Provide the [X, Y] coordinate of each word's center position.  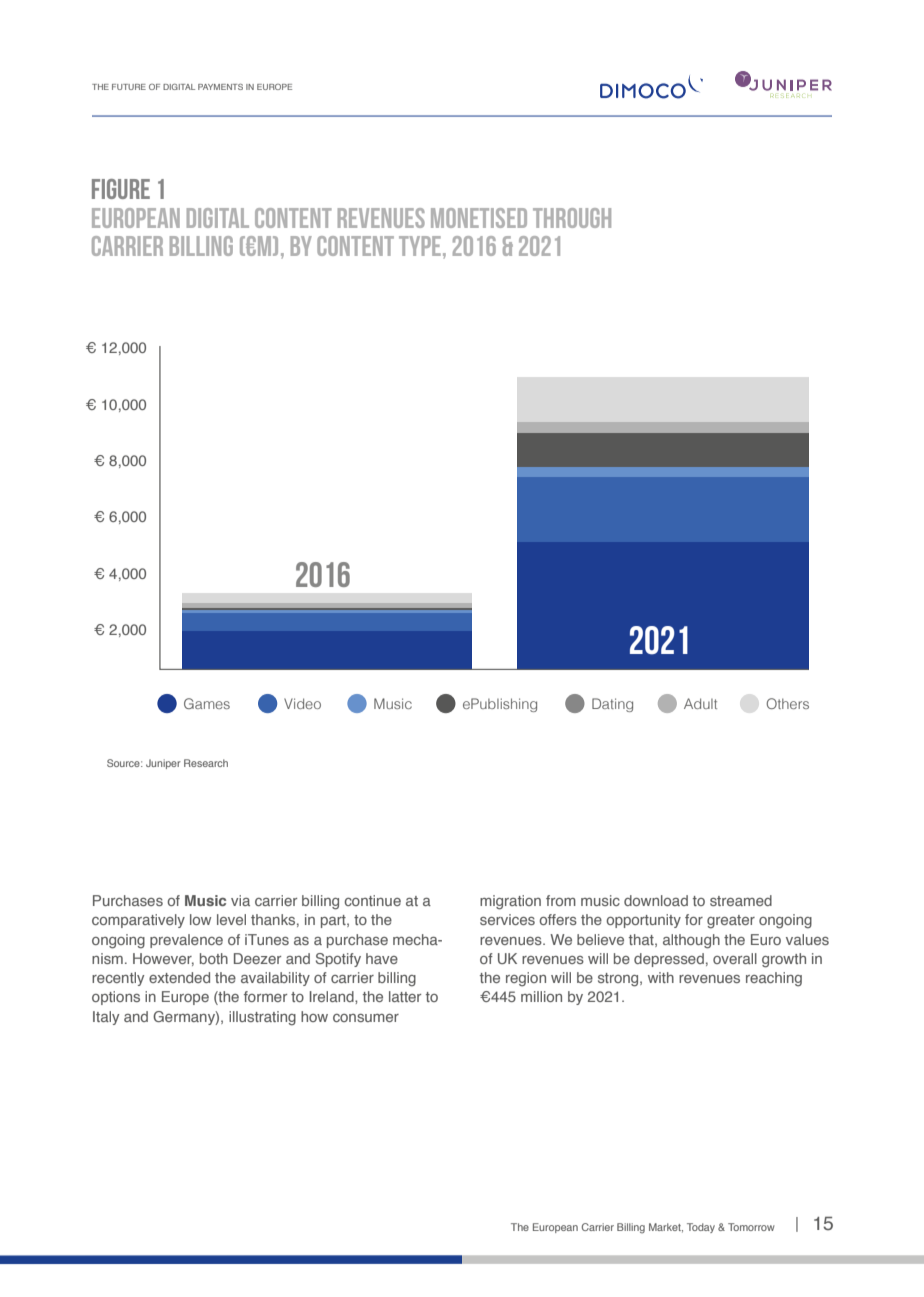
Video [302, 703]
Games [207, 703]
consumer [366, 1018]
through [572, 218]
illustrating [262, 1018]
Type [420, 246]
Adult [700, 703]
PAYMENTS [220, 87]
